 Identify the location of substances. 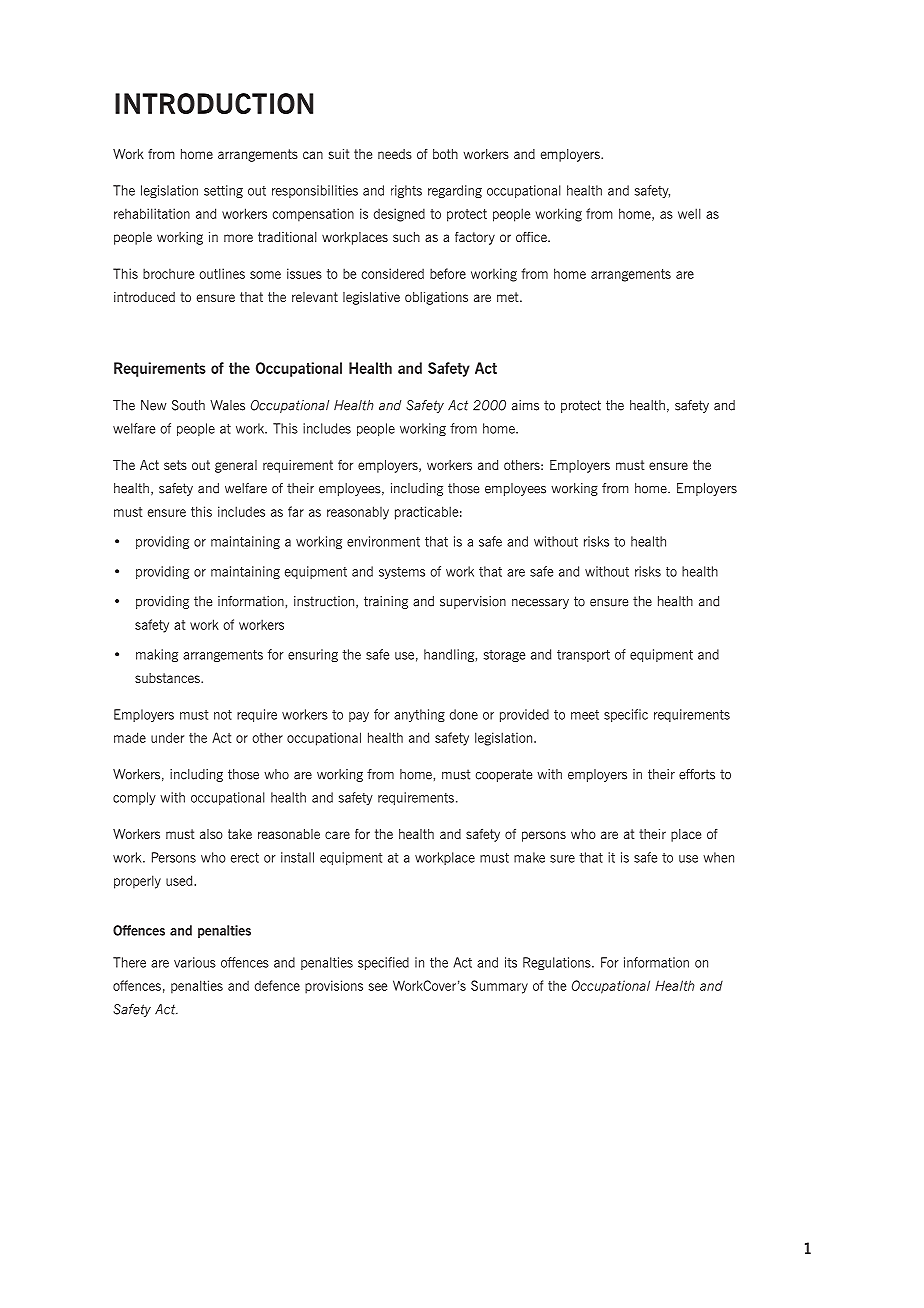
(168, 678).
